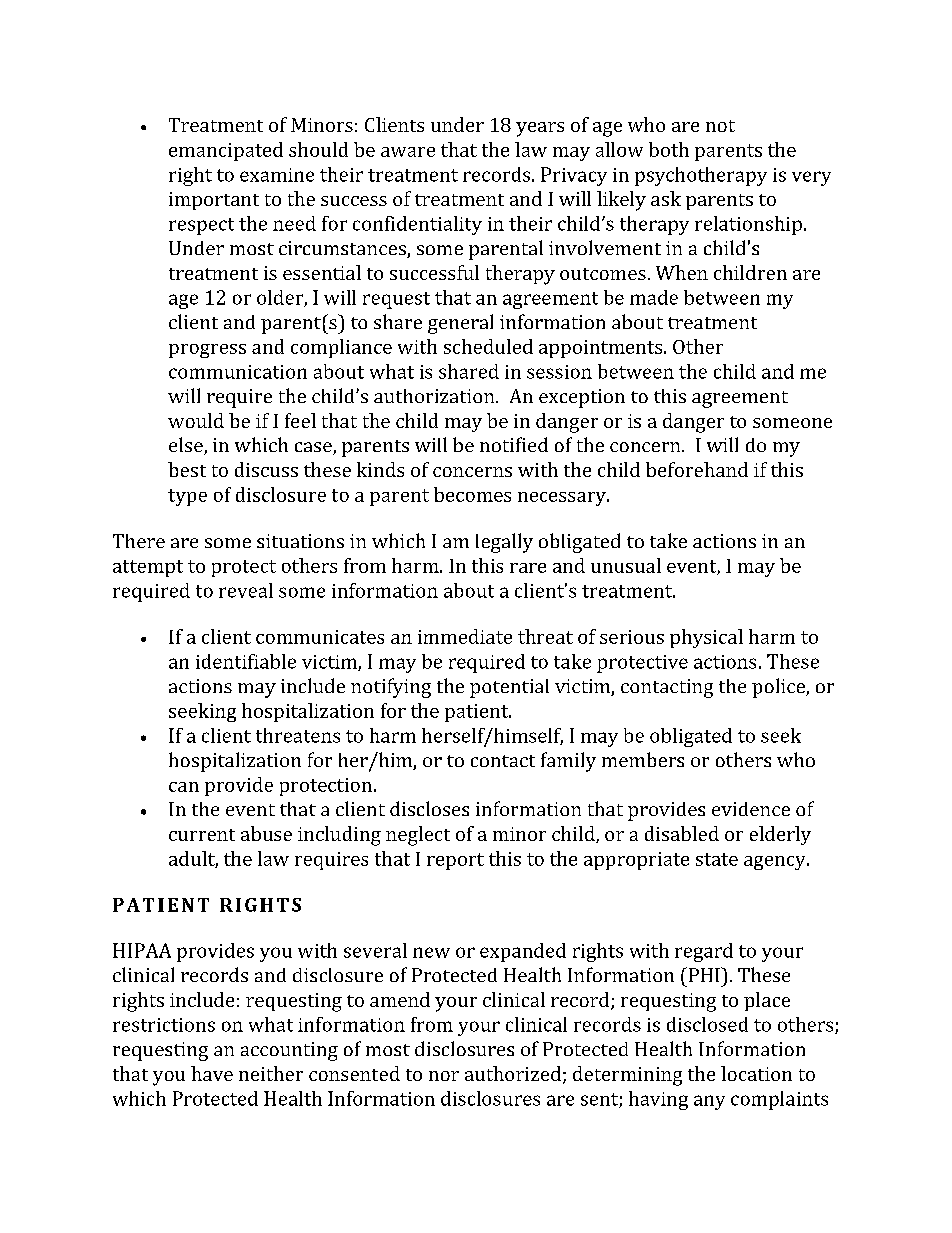  What do you see at coordinates (226, 151) in the document?
I see `emancipated` at bounding box center [226, 151].
